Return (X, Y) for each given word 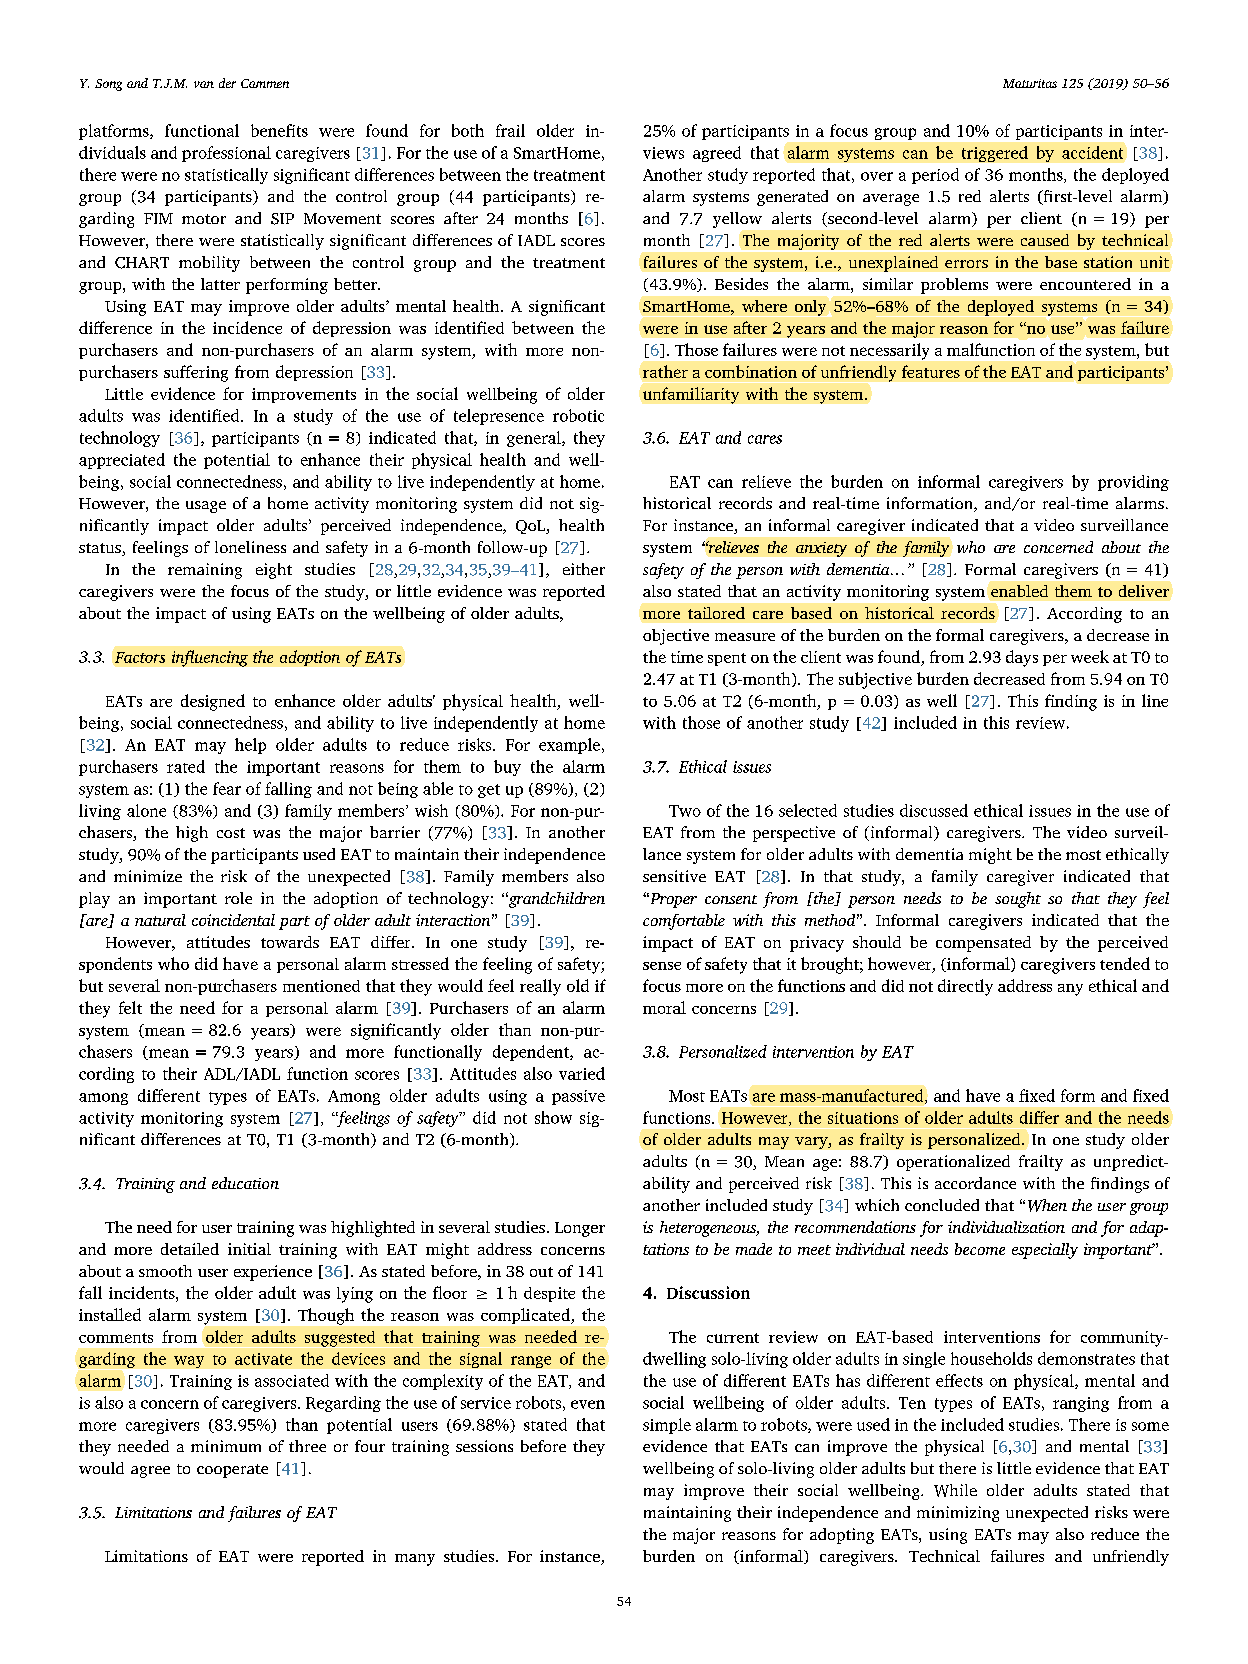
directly (965, 987)
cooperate (232, 1471)
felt (130, 1007)
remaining (205, 571)
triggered (995, 154)
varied (582, 1073)
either (584, 569)
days (1022, 658)
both (468, 130)
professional (226, 154)
